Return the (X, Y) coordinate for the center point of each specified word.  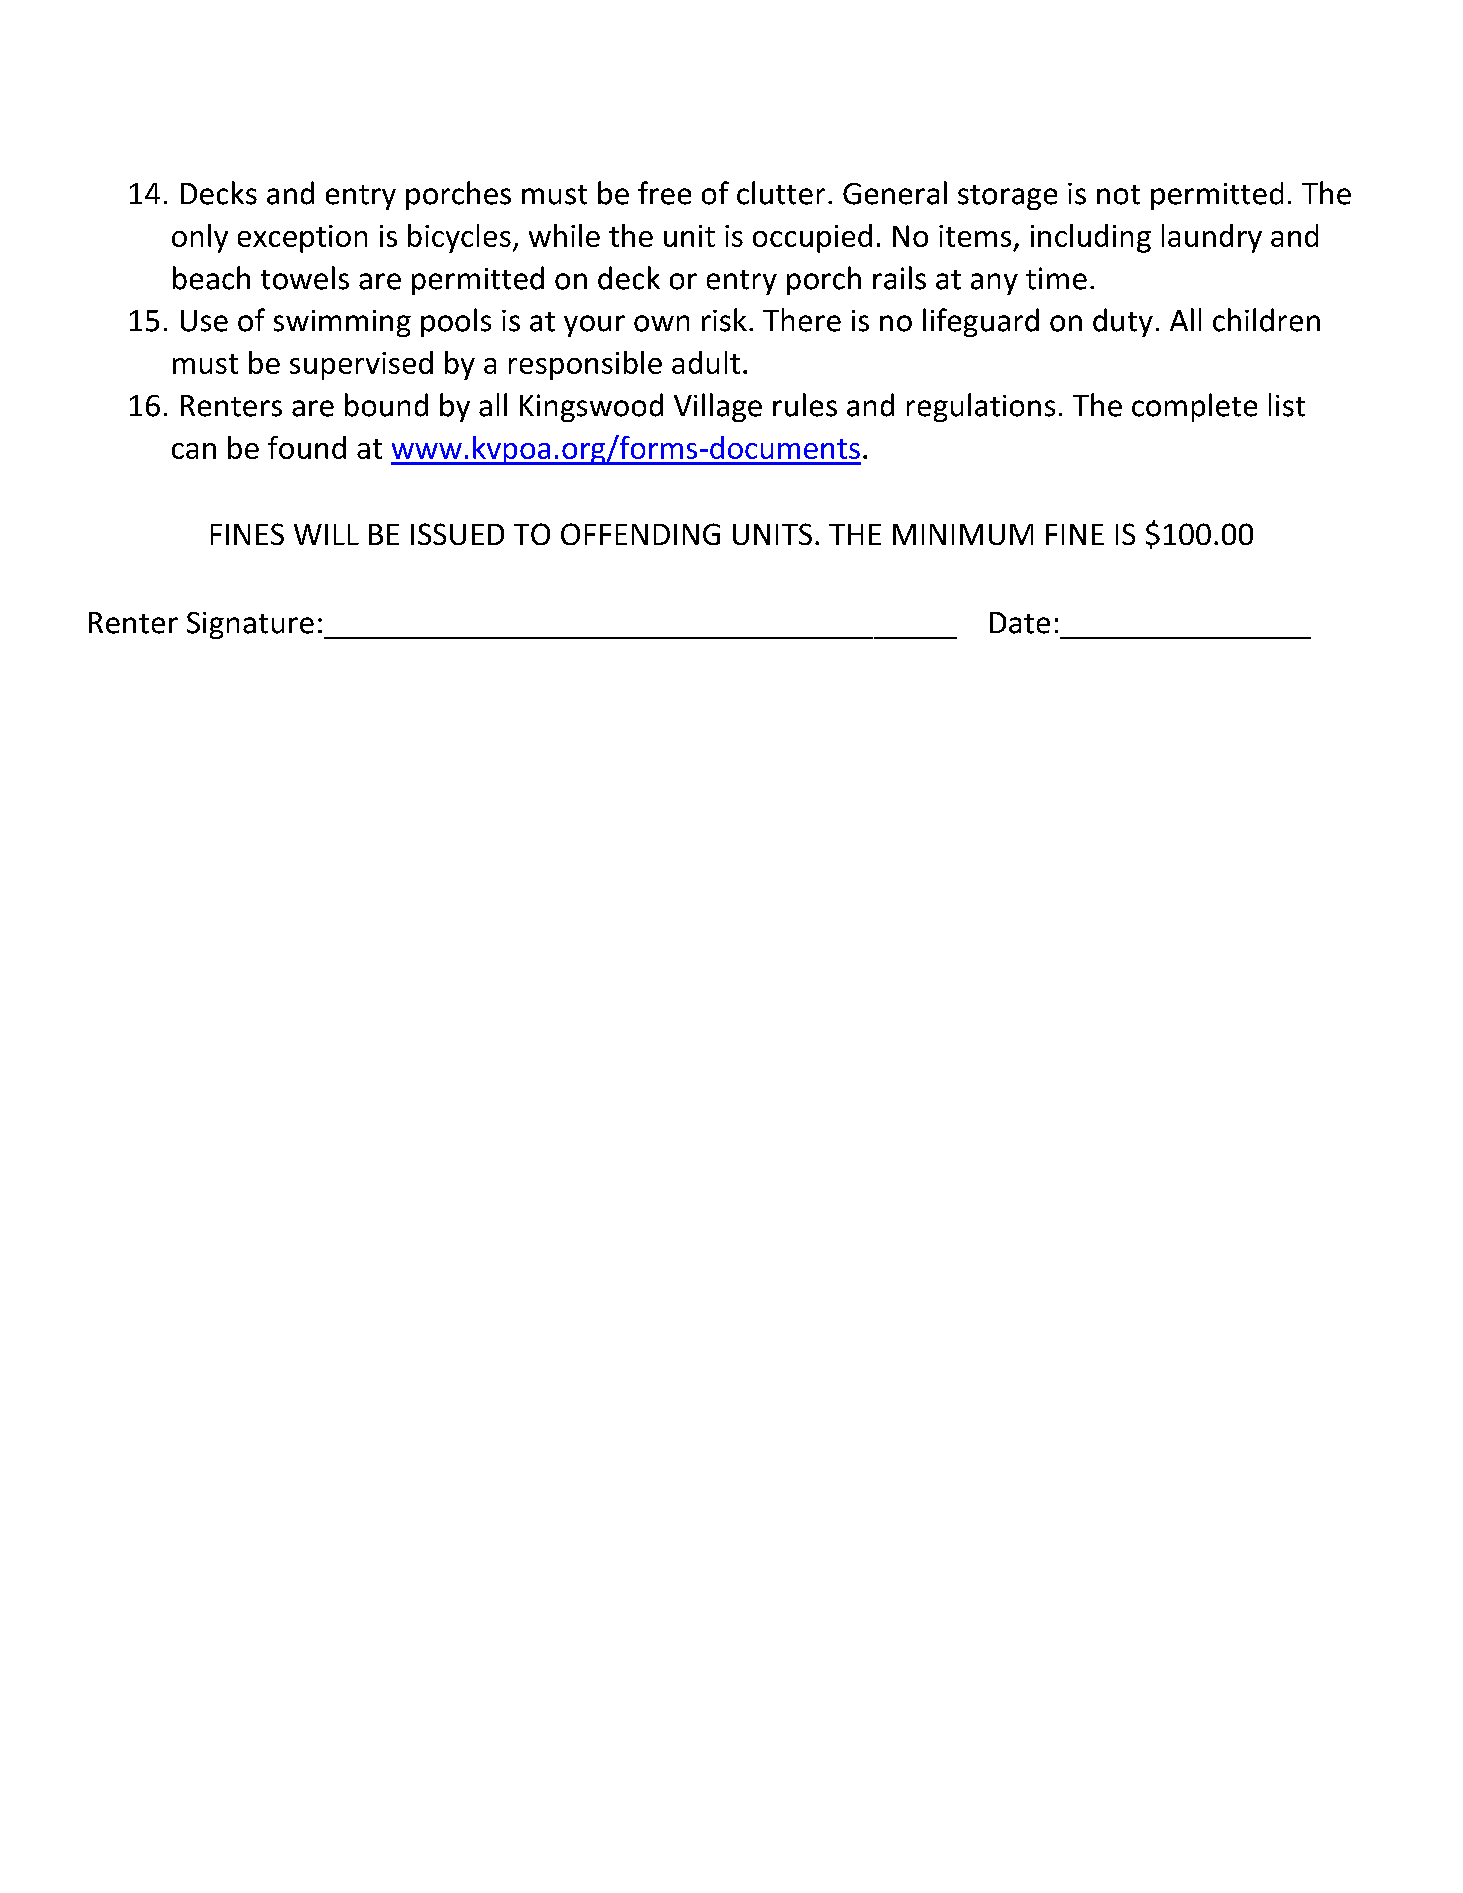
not (1118, 195)
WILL (326, 534)
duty (1123, 322)
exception (302, 239)
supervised (361, 365)
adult (706, 362)
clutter (781, 193)
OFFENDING (640, 534)
